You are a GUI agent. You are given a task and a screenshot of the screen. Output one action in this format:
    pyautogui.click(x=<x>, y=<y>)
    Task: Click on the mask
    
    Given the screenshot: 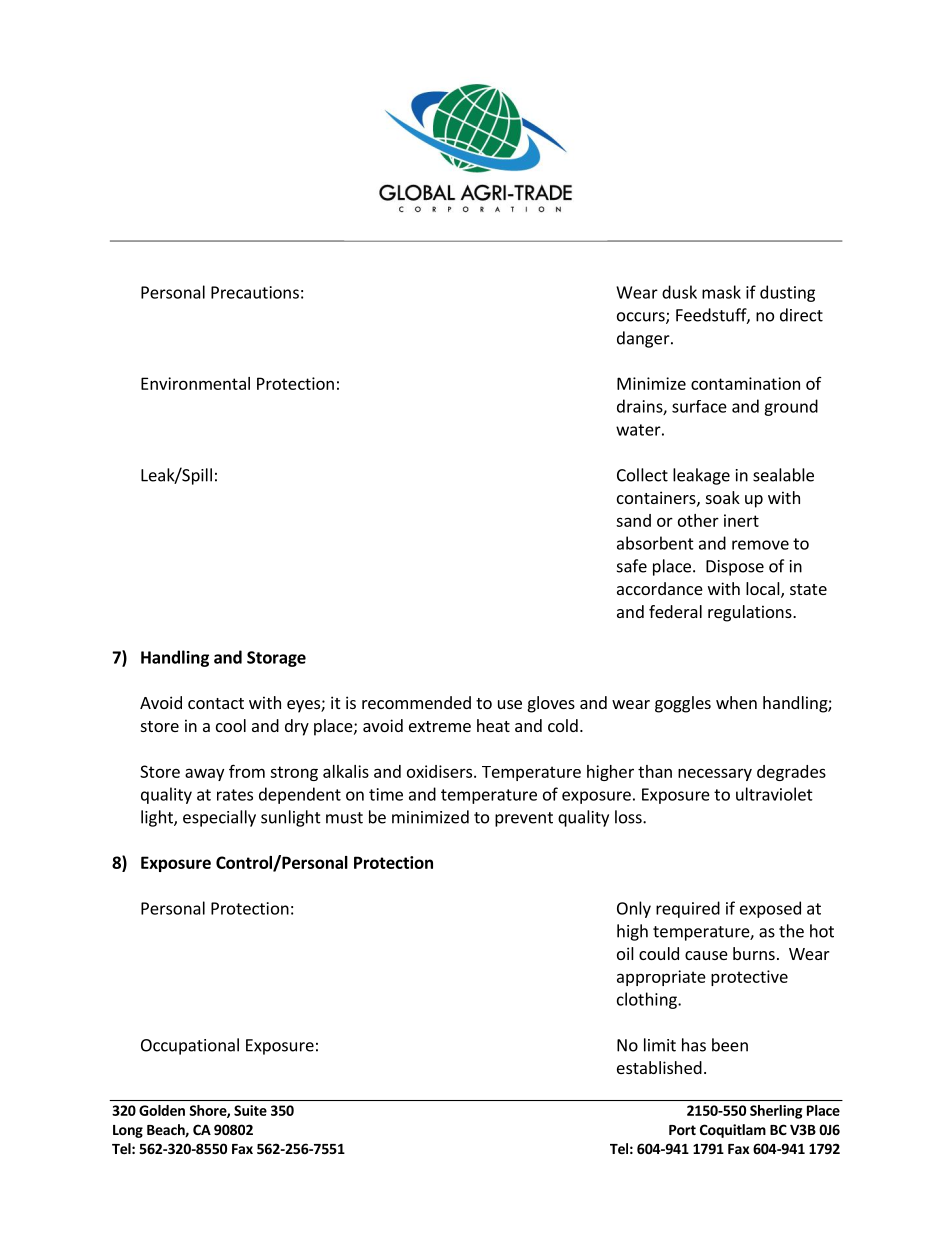 What is the action you would take?
    pyautogui.click(x=721, y=292)
